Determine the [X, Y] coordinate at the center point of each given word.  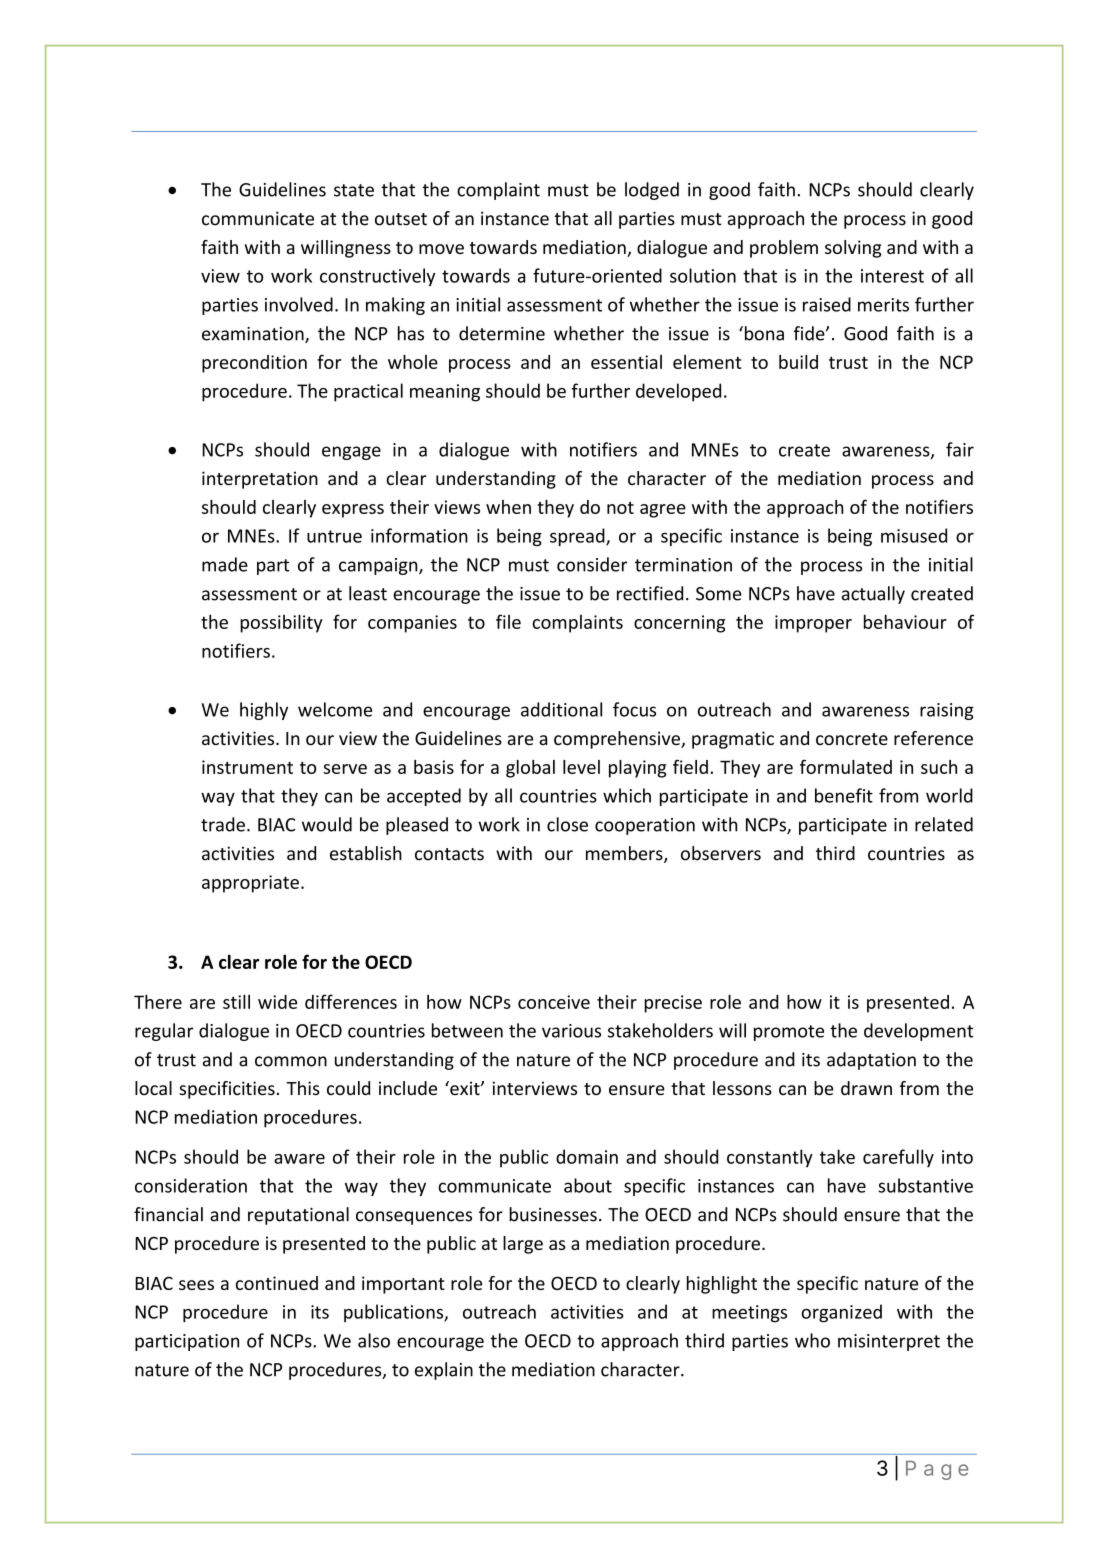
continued [277, 1283]
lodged [652, 191]
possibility [281, 623]
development [918, 1032]
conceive [554, 1002]
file [508, 621]
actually [873, 595]
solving [853, 249]
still [236, 1001]
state [354, 190]
